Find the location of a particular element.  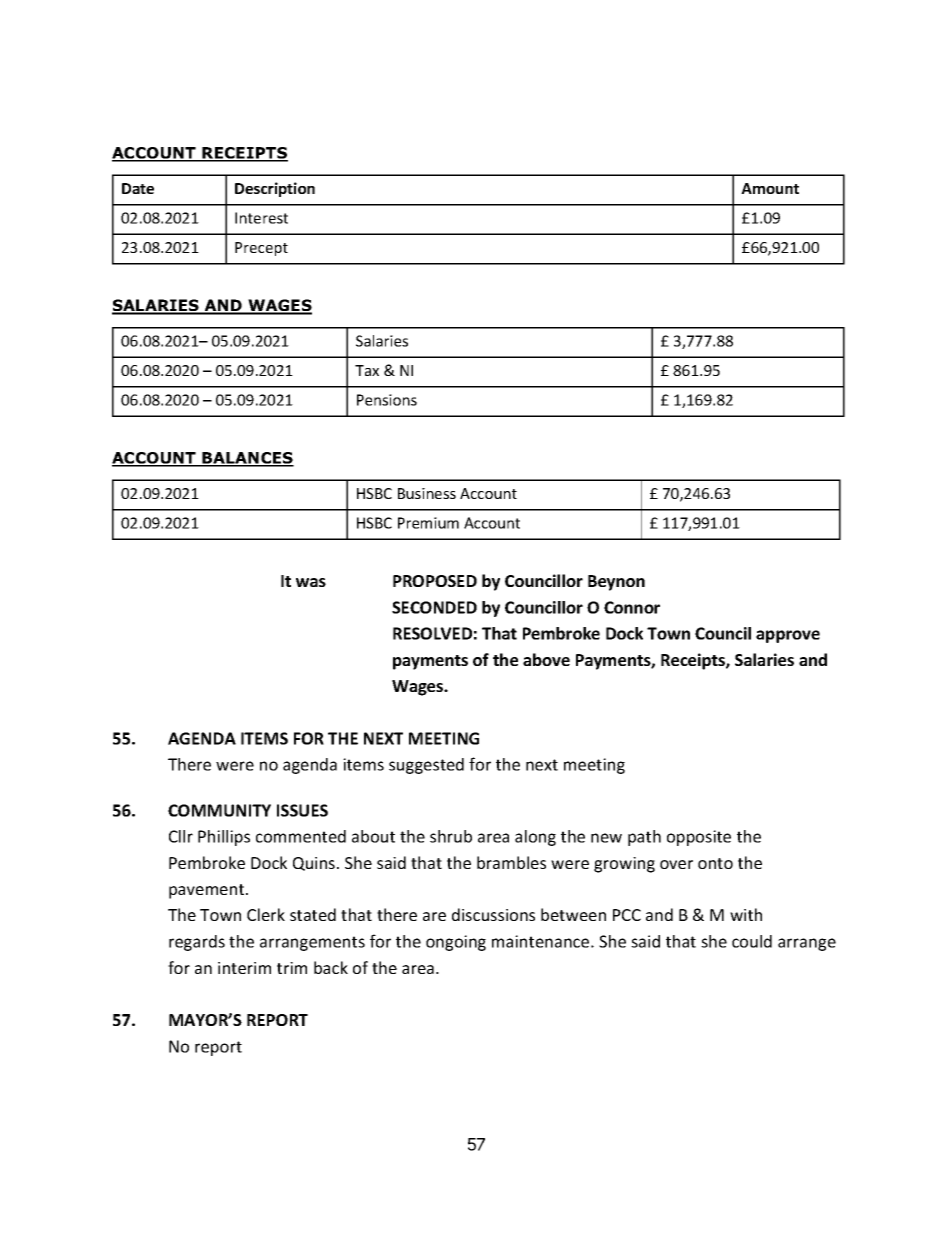

Connor is located at coordinates (632, 607).
